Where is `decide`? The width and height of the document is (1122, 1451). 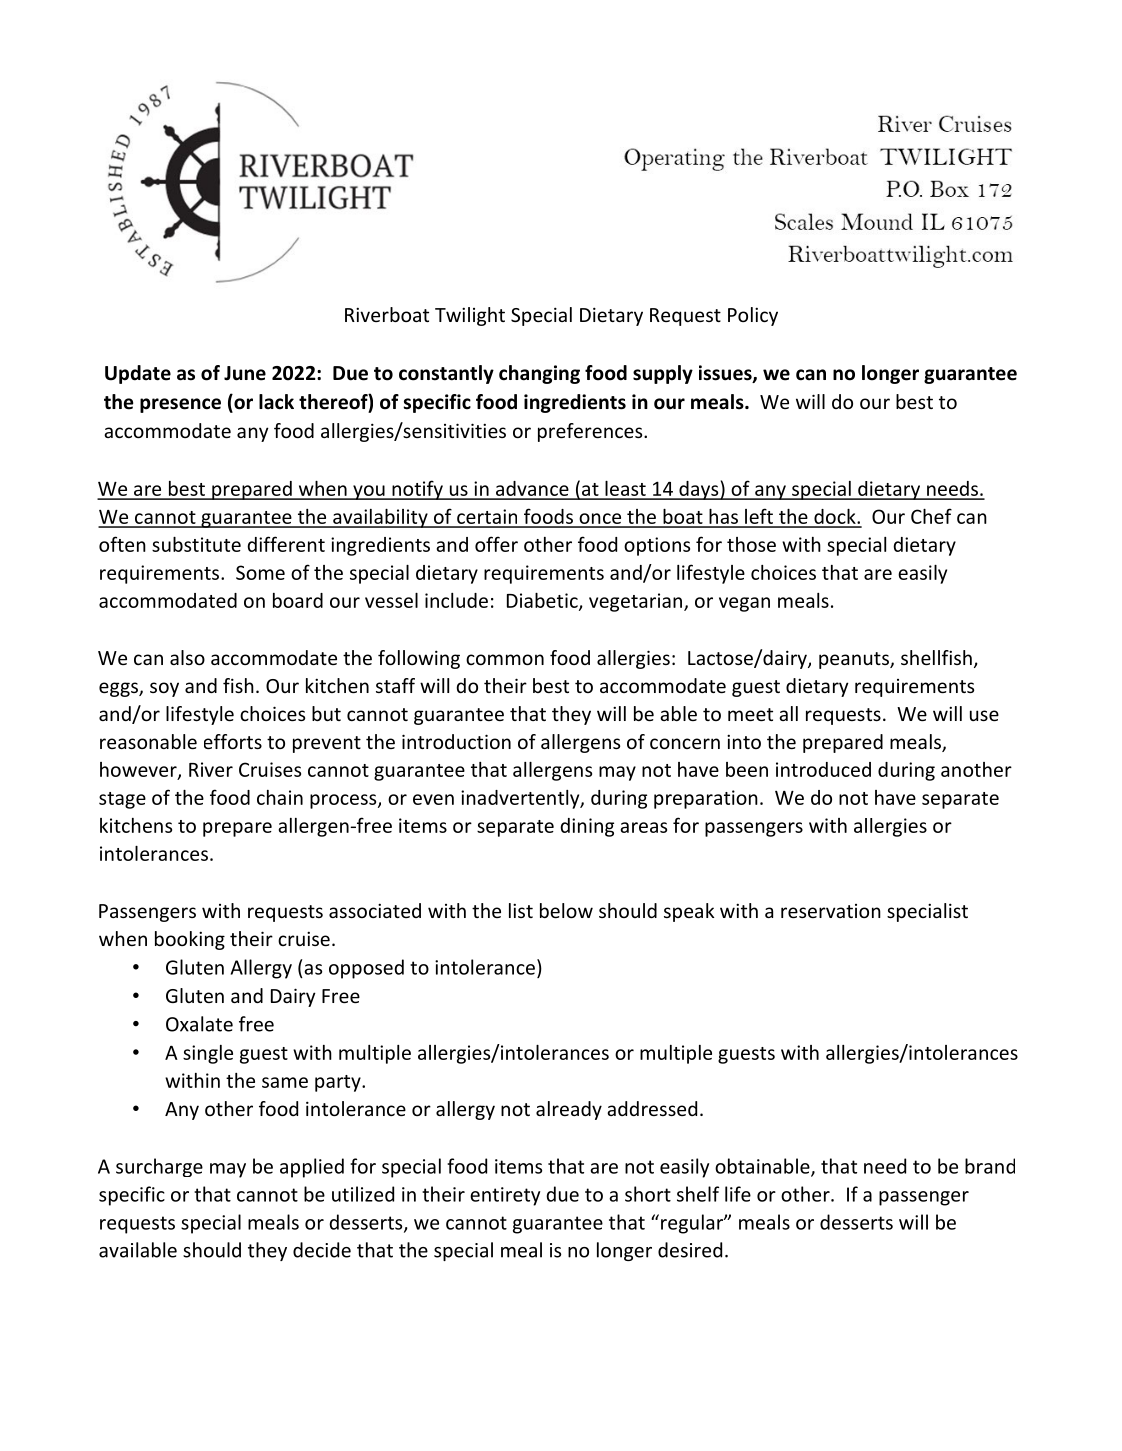 decide is located at coordinates (322, 1250).
